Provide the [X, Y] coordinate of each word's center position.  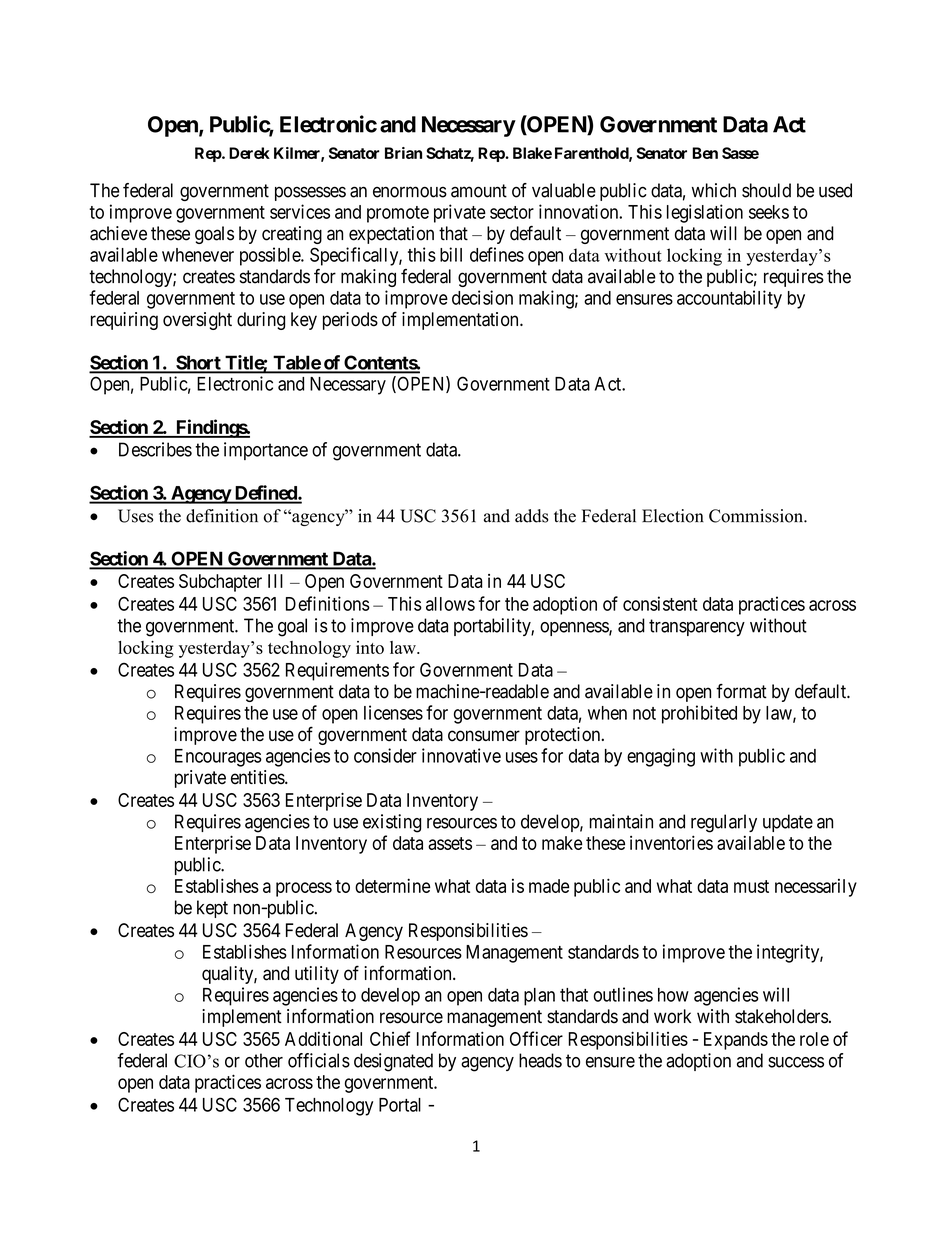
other [264, 1060]
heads [540, 1060]
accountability [729, 299]
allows [450, 604]
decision [482, 297]
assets [450, 843]
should [766, 190]
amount [479, 191]
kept [212, 909]
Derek [249, 153]
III [275, 581]
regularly [724, 823]
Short [198, 363]
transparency [697, 627]
